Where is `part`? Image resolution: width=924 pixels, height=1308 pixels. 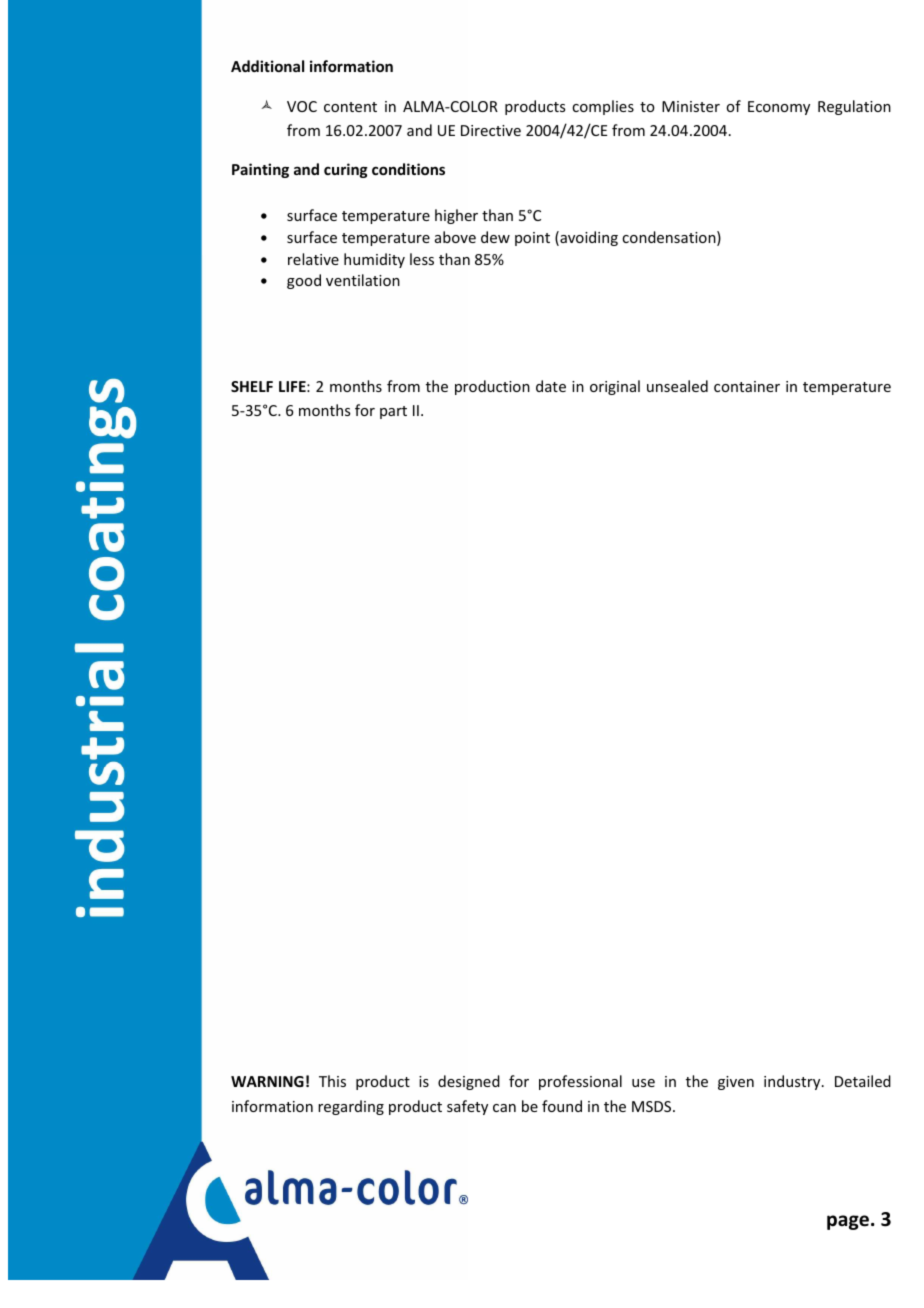 part is located at coordinates (393, 412).
